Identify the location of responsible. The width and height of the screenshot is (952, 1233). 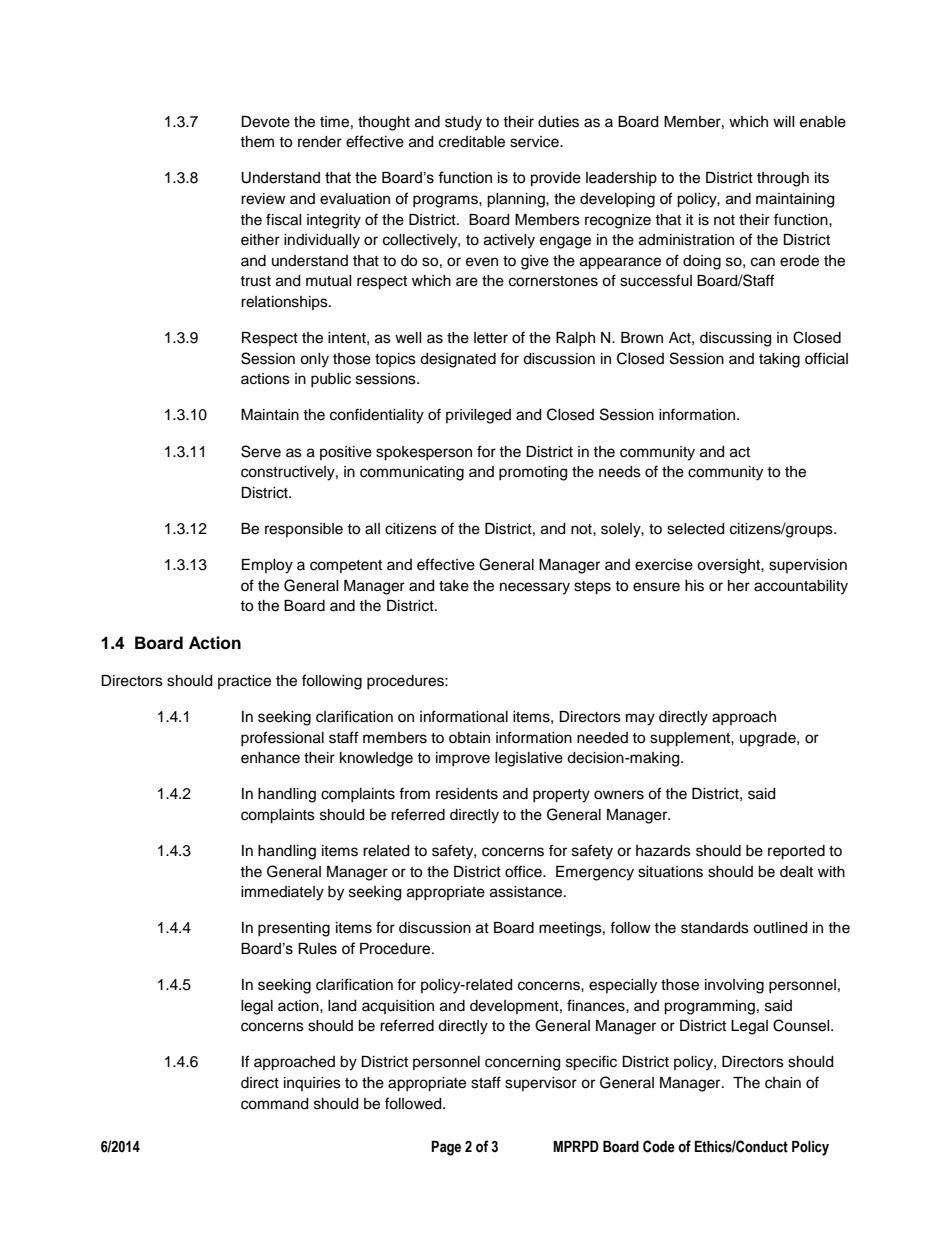
(304, 530).
